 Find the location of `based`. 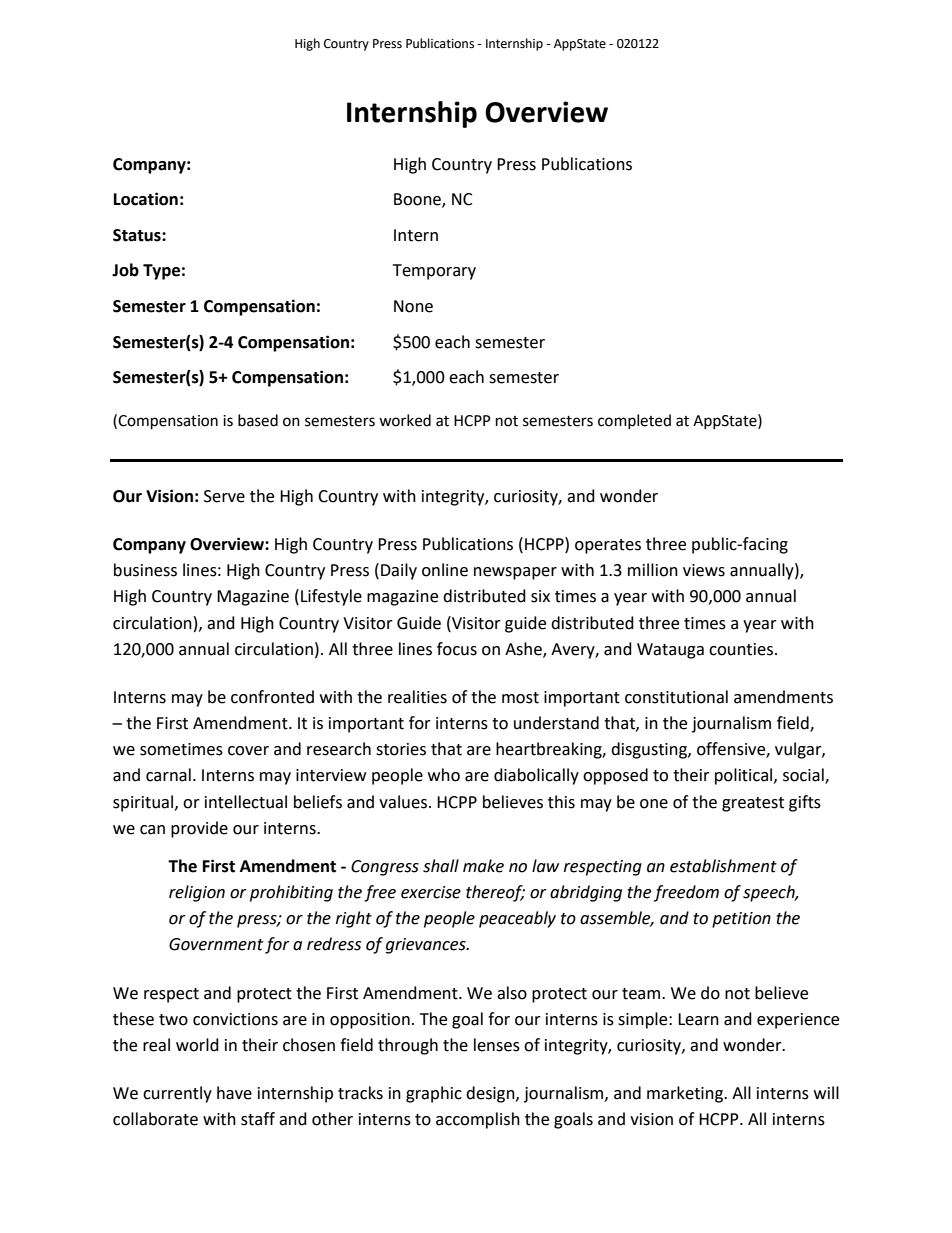

based is located at coordinates (258, 420).
